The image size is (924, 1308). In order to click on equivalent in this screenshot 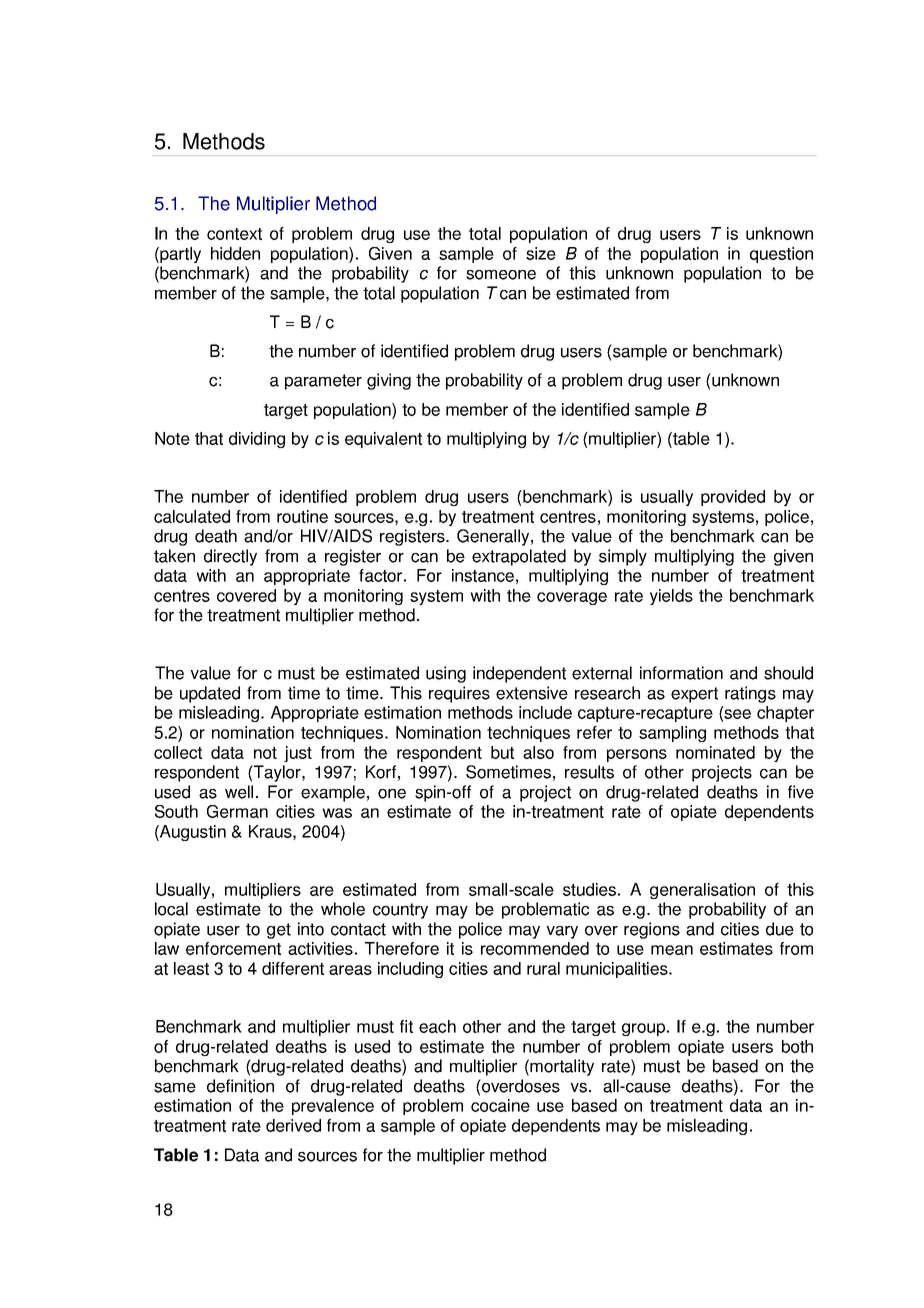, I will do `click(383, 440)`.
